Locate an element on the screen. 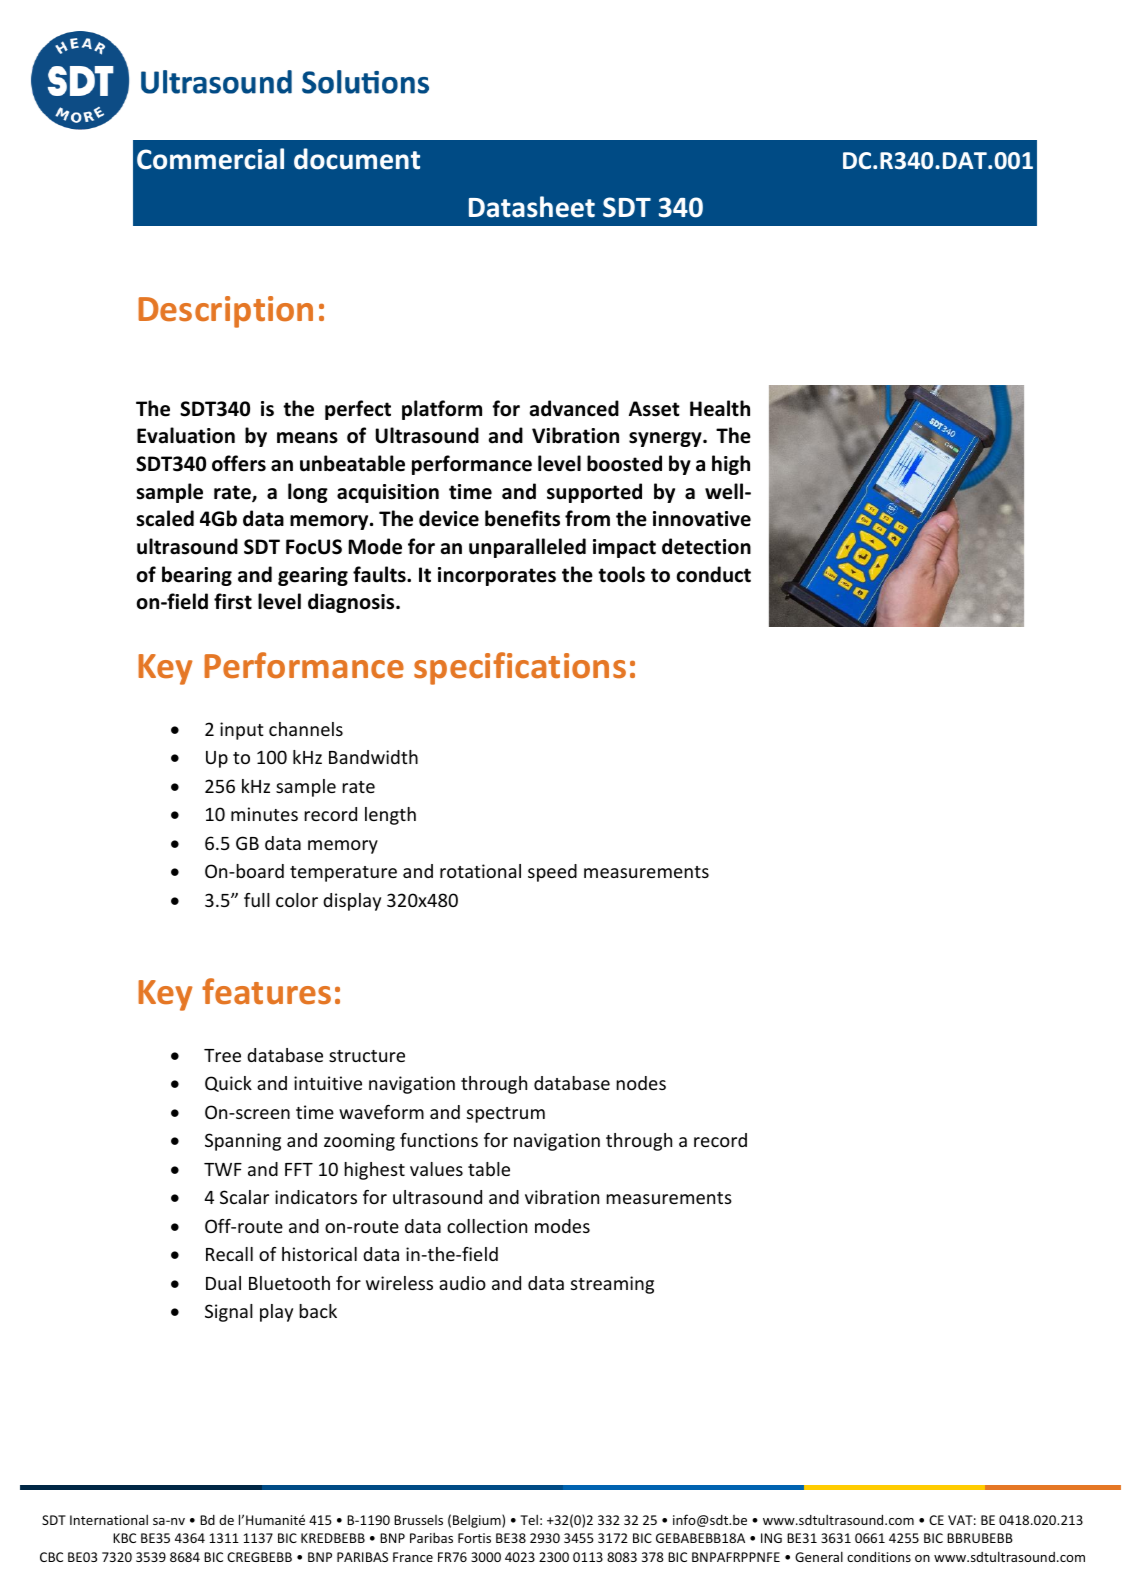  KBC is located at coordinates (124, 1538).
